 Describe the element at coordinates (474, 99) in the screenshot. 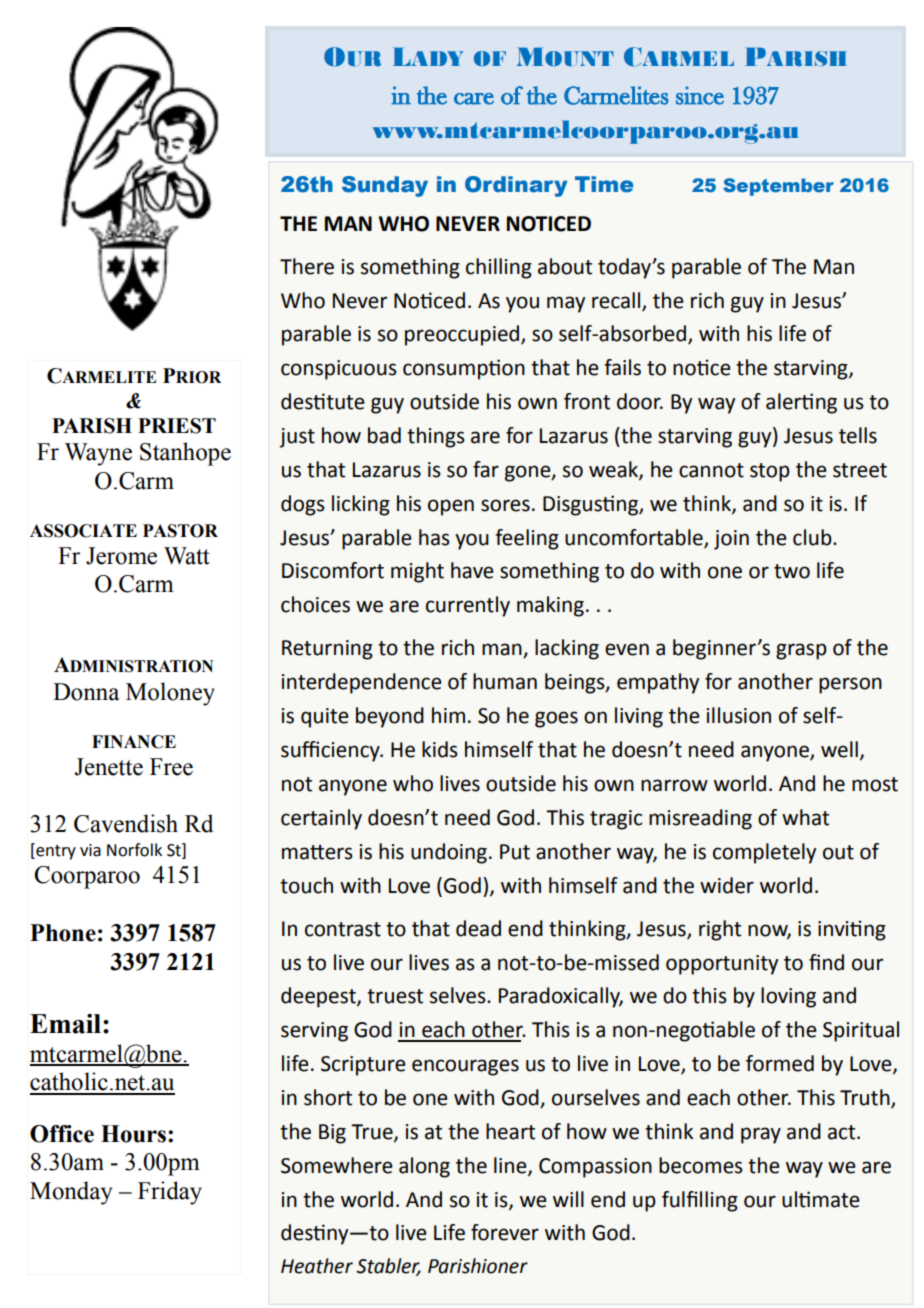

I see `care` at that location.
